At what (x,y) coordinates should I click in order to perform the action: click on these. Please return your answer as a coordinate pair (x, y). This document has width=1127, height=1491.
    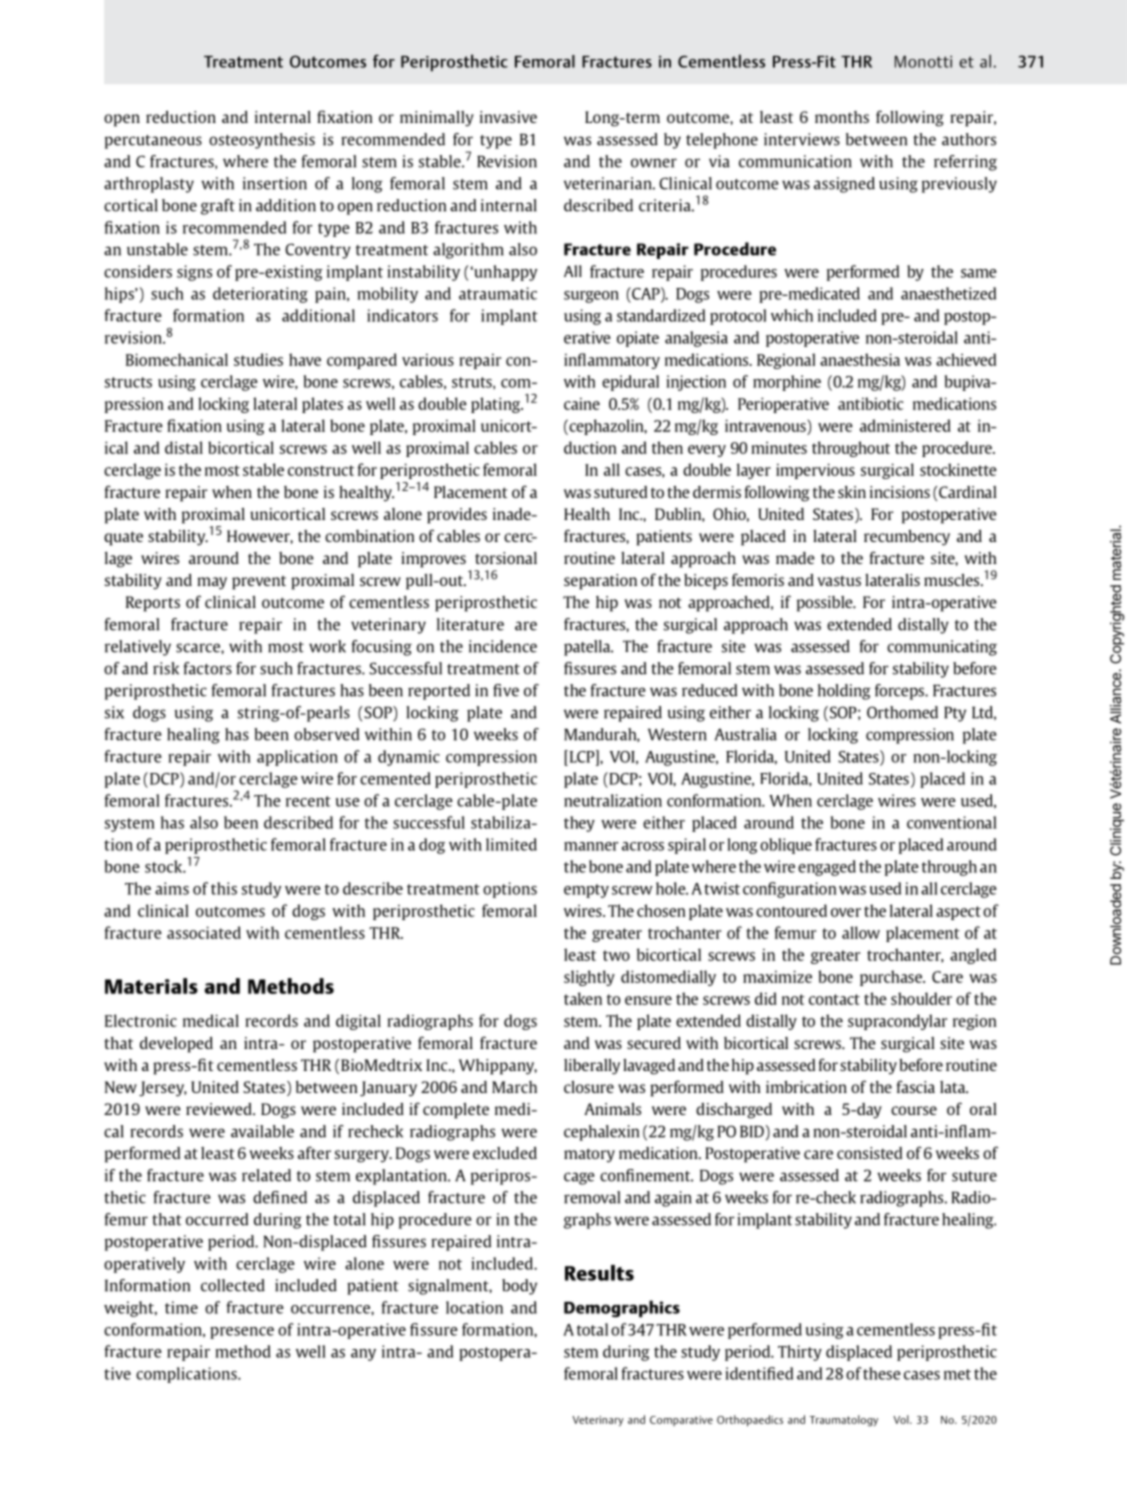
    Looking at the image, I should click on (882, 1373).
